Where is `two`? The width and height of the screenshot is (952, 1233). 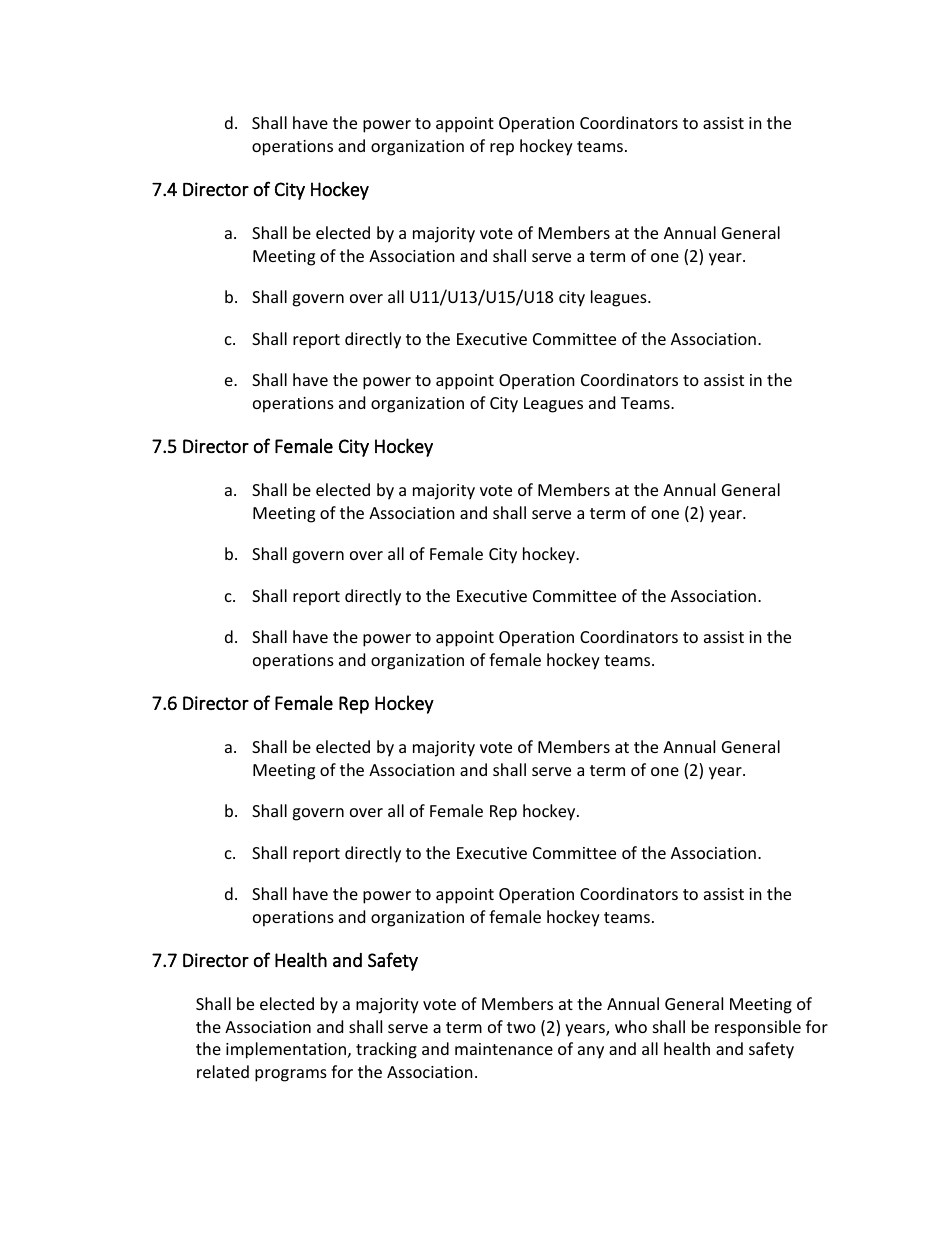
two is located at coordinates (521, 1027).
